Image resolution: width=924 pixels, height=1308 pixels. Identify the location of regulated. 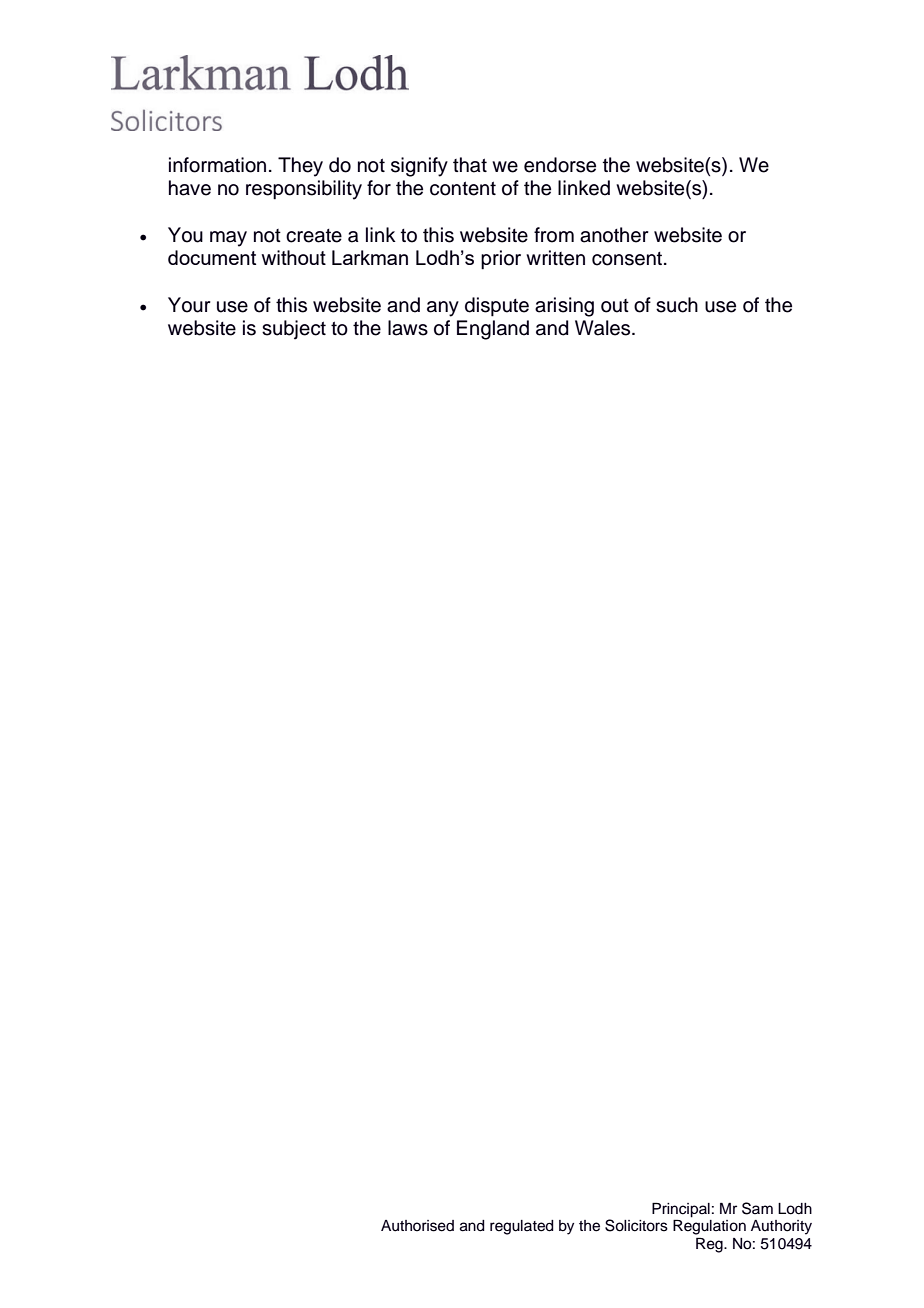
(522, 1227).
